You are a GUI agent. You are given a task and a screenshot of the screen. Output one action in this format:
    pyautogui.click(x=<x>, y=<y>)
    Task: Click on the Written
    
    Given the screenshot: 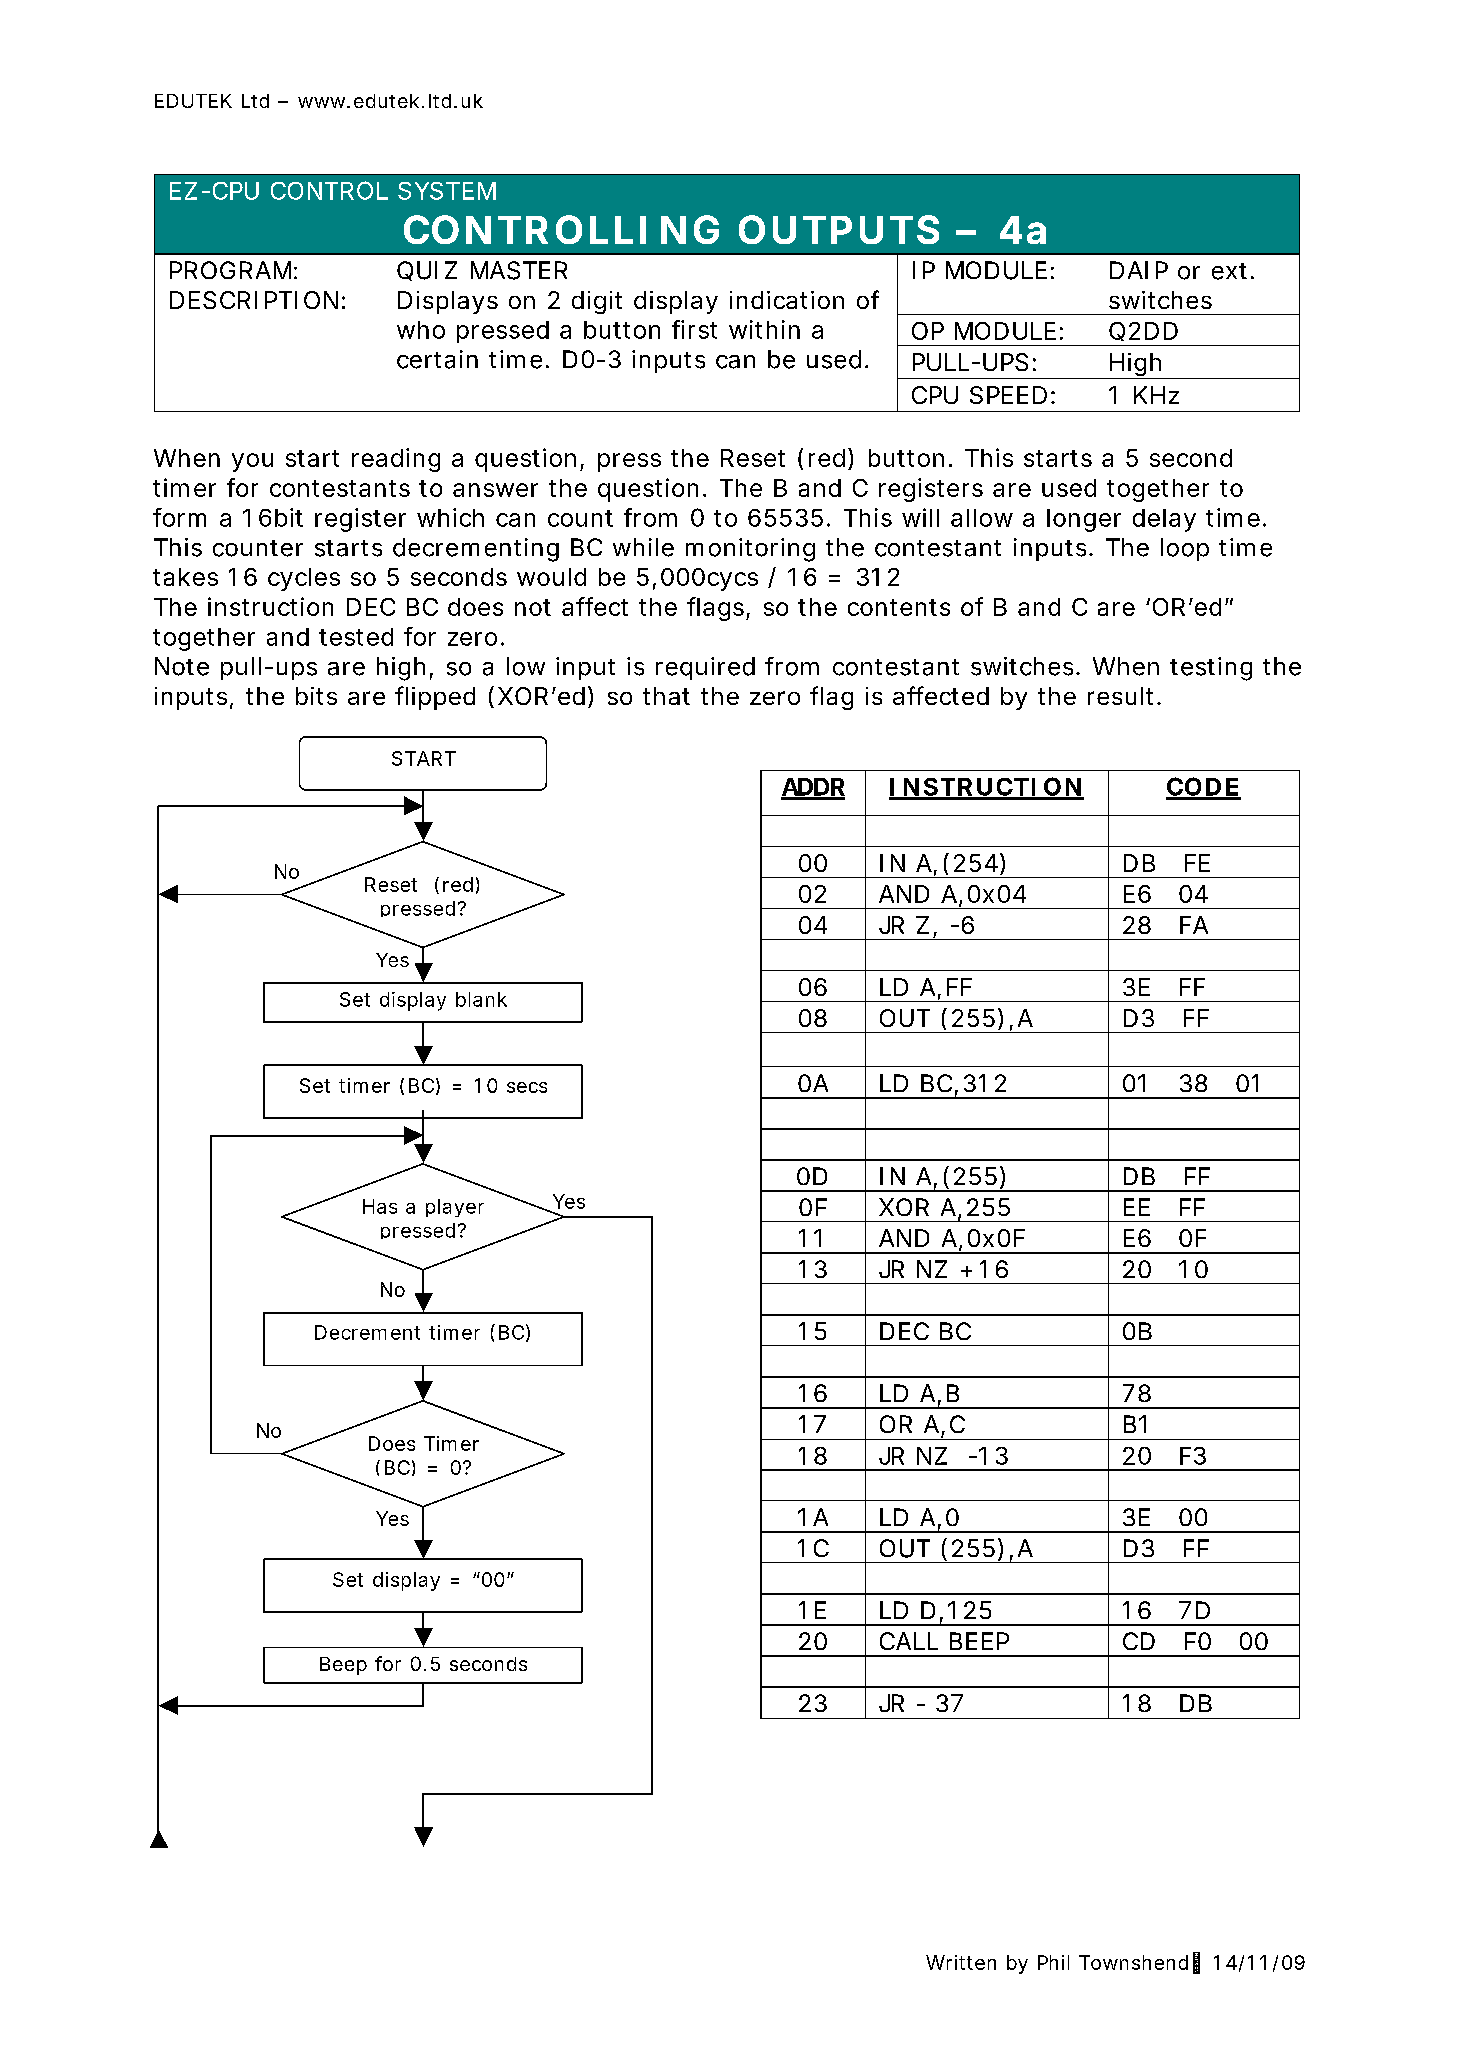 What is the action you would take?
    pyautogui.click(x=961, y=1962)
